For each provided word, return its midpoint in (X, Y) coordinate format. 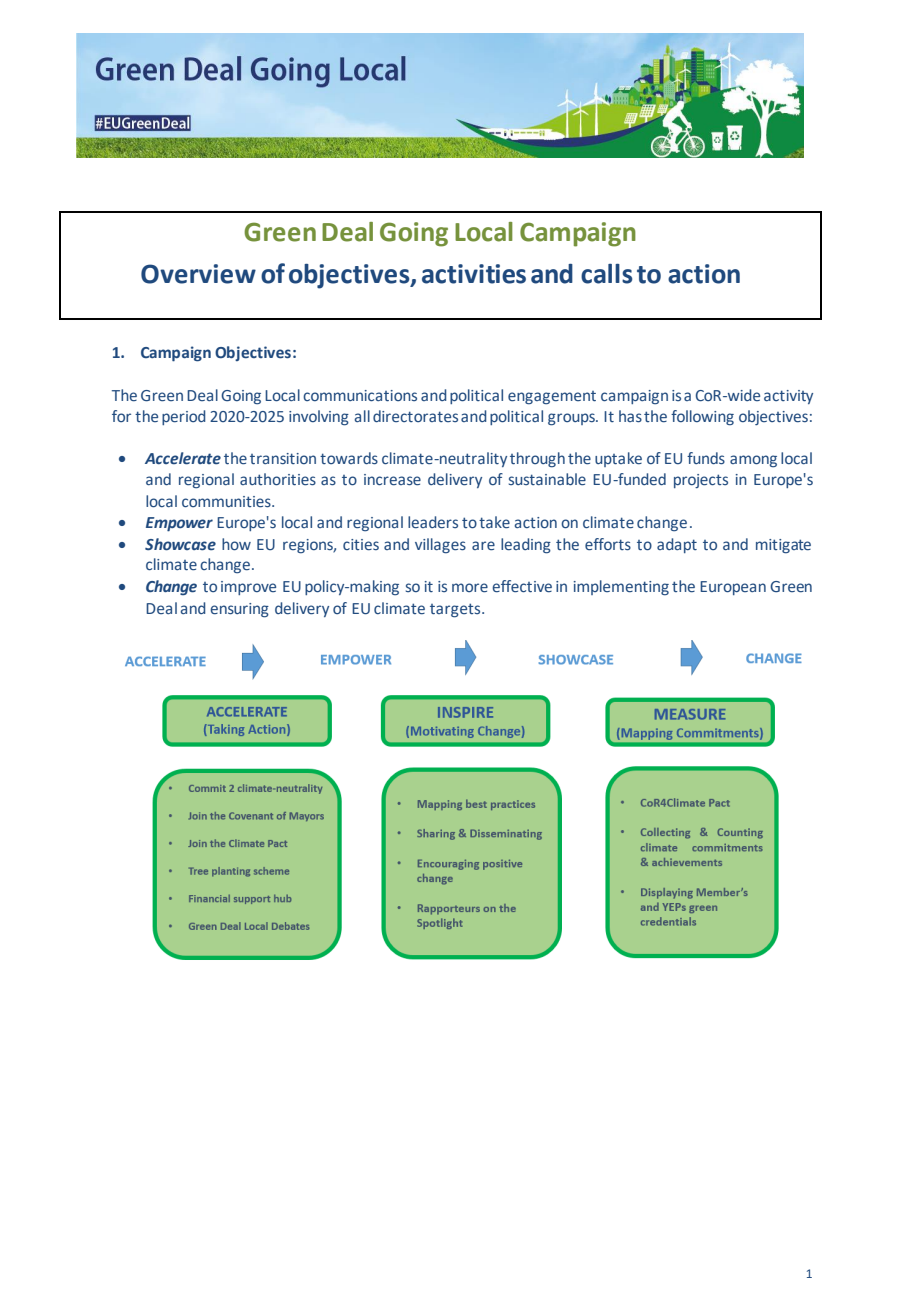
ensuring (240, 610)
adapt (677, 545)
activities (474, 274)
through (537, 460)
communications (360, 395)
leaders (433, 522)
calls (606, 274)
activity (788, 397)
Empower (179, 524)
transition (283, 458)
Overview (198, 274)
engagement (552, 398)
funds (706, 458)
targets (456, 610)
